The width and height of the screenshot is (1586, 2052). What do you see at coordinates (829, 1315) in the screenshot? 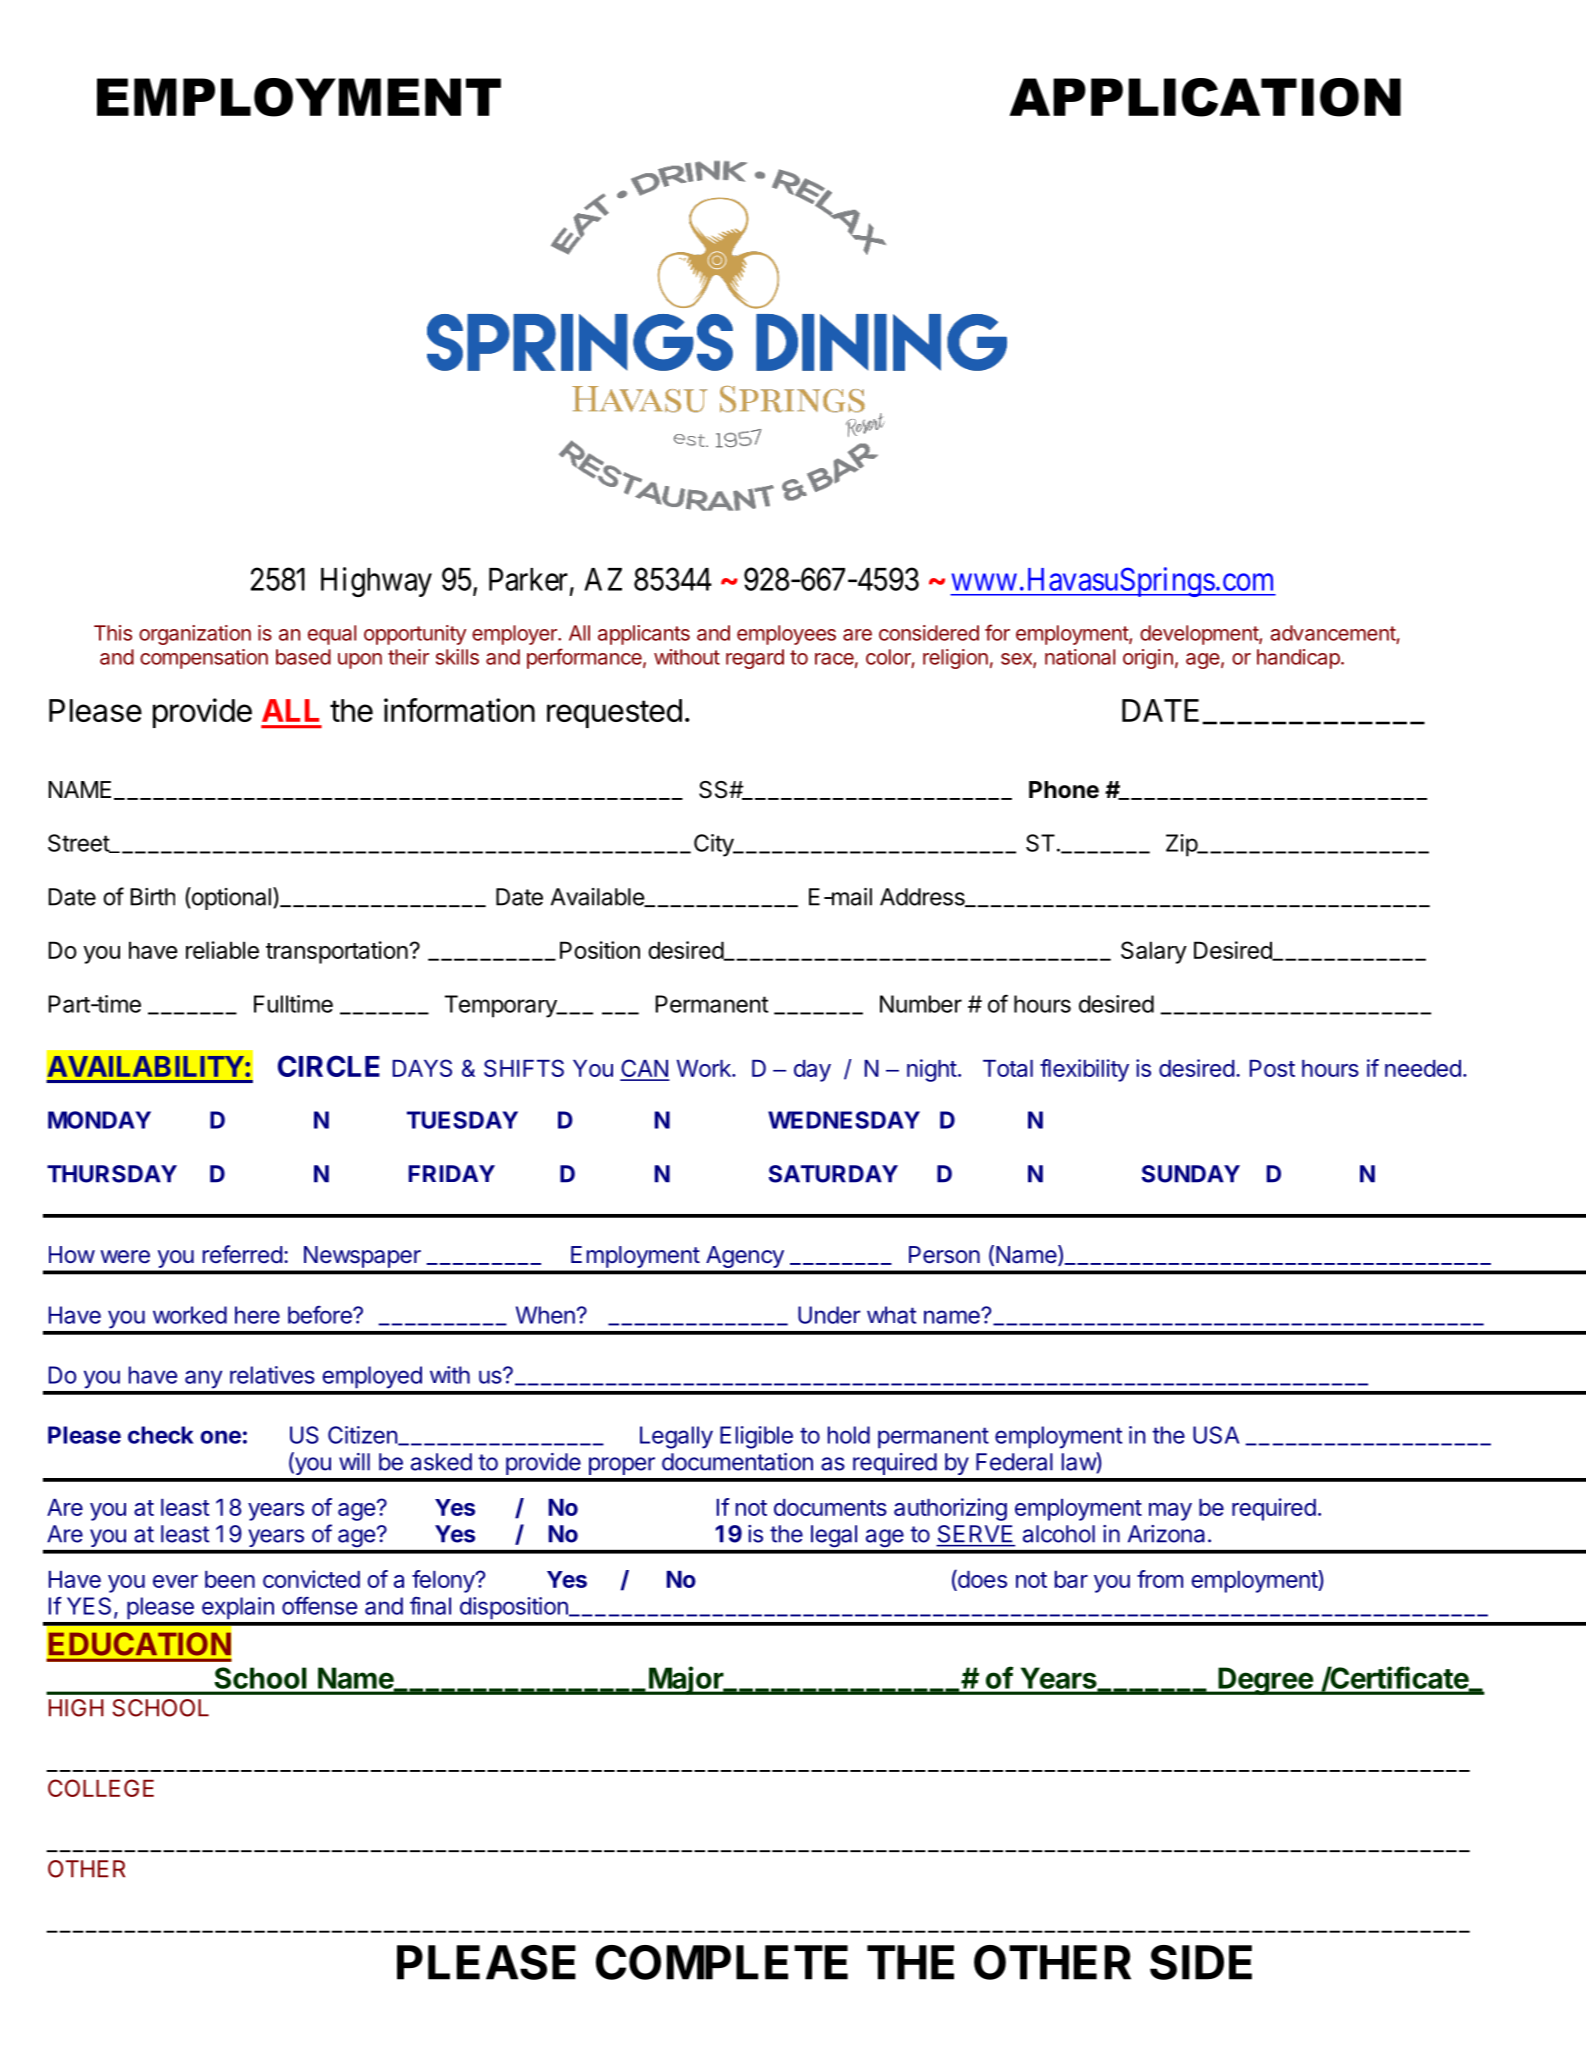
I see `Under` at bounding box center [829, 1315].
